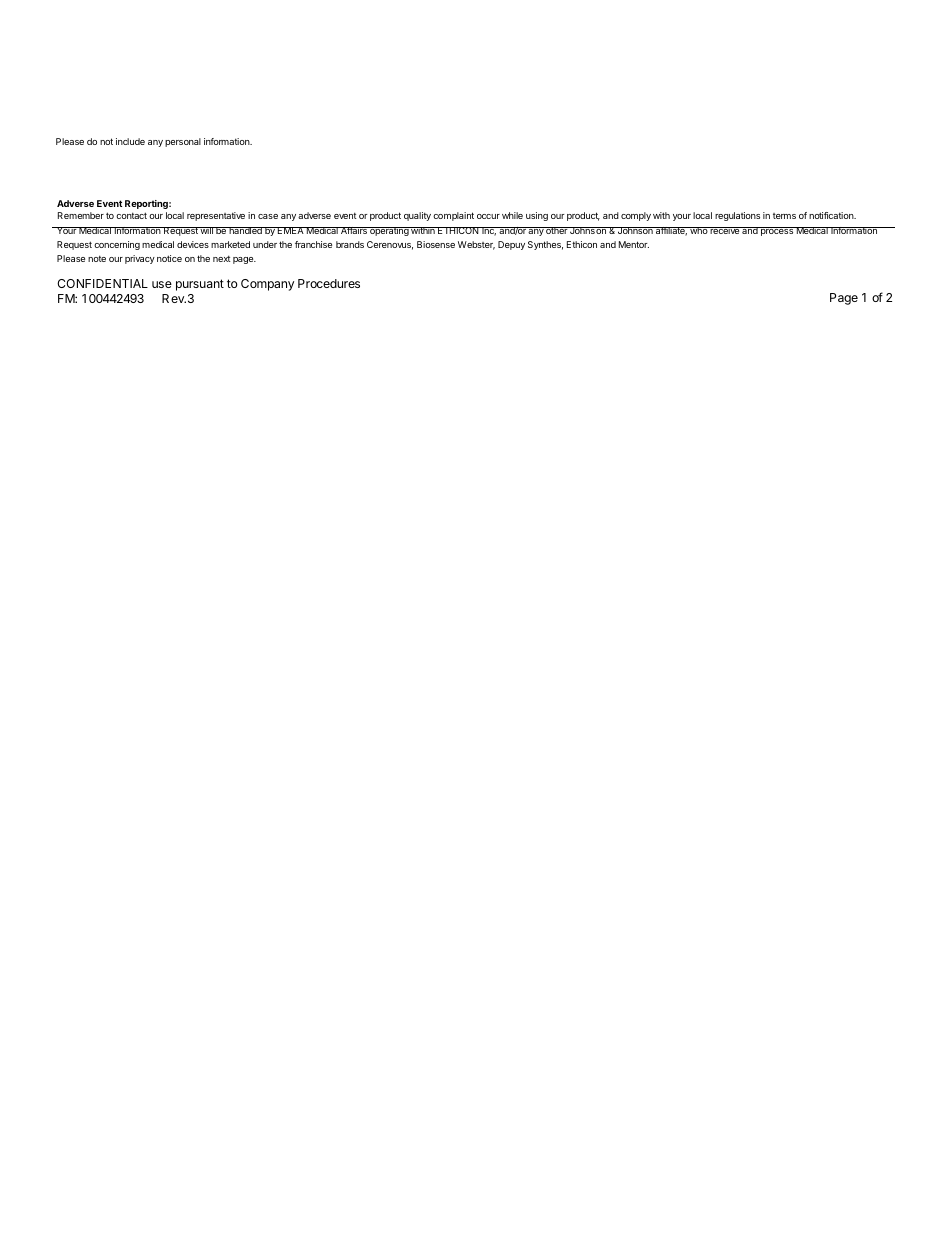 This screenshot has width=952, height=1233. What do you see at coordinates (389, 231) in the screenshot?
I see `operating` at bounding box center [389, 231].
